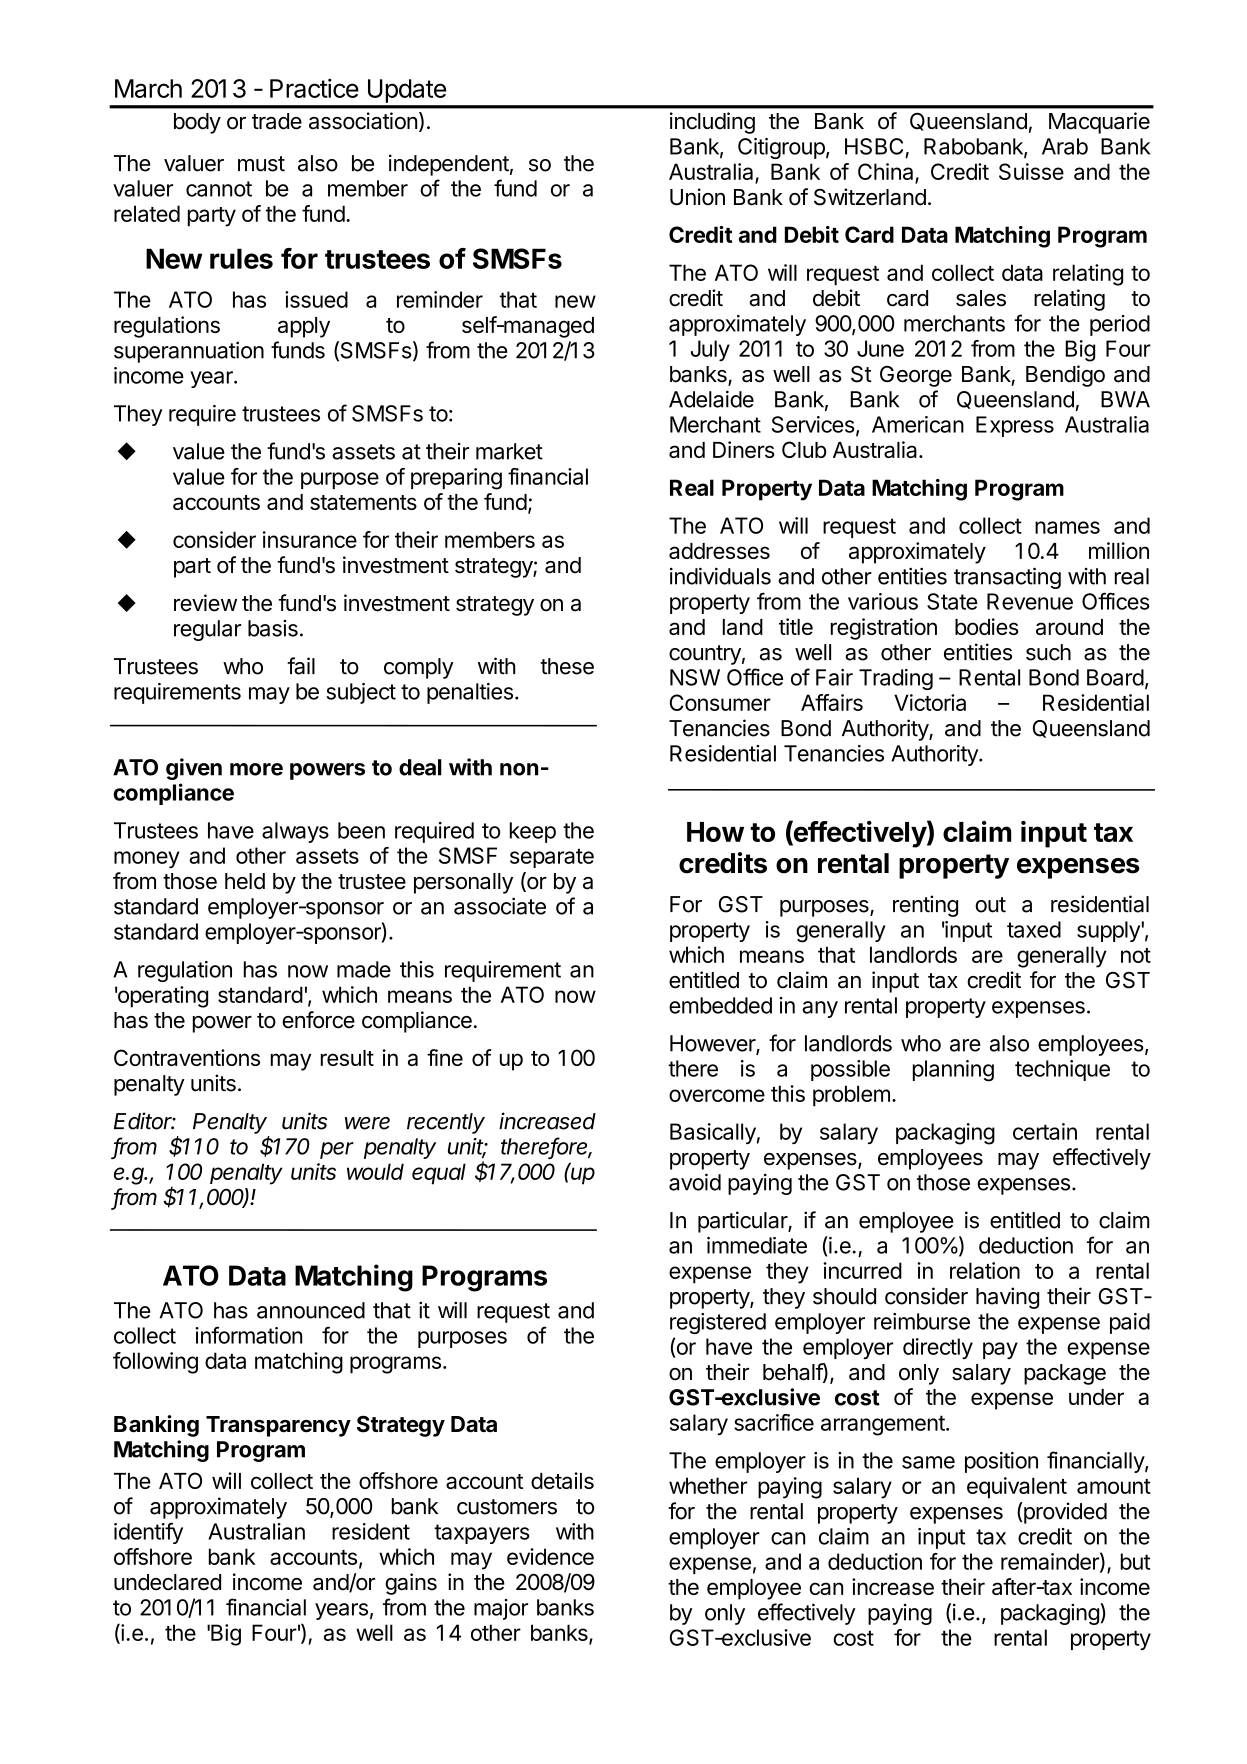  Describe the element at coordinates (277, 121) in the page. I see `trade` at that location.
